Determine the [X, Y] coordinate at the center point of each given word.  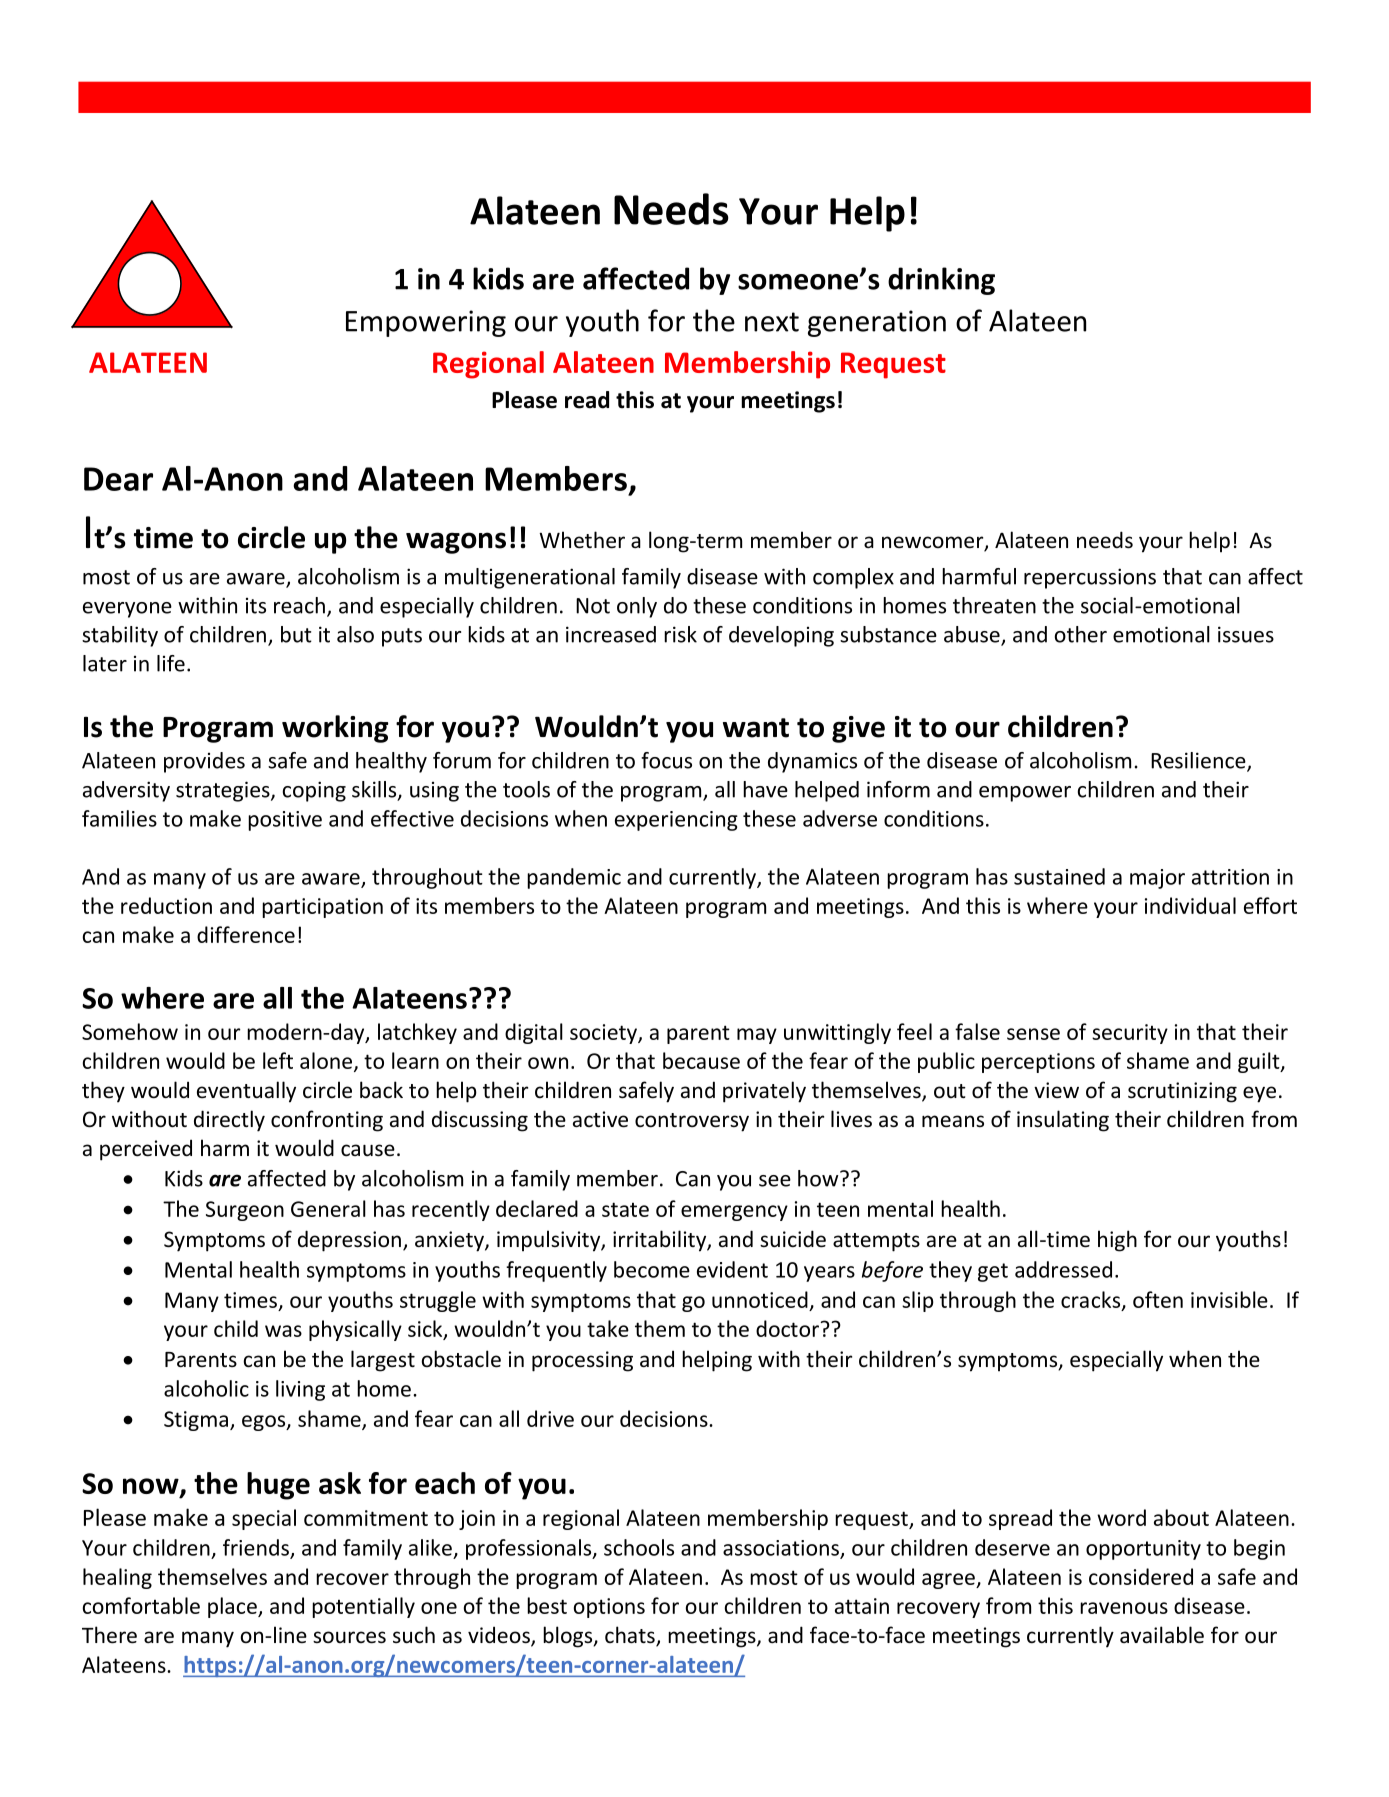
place [233, 1607]
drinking [941, 281]
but [296, 634]
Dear [118, 479]
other [1081, 634]
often [1158, 1299]
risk [680, 634]
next [772, 322]
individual [1190, 905]
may [757, 1036]
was [283, 1331]
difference [246, 934]
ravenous [1124, 1608]
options [609, 1608]
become [652, 1269]
